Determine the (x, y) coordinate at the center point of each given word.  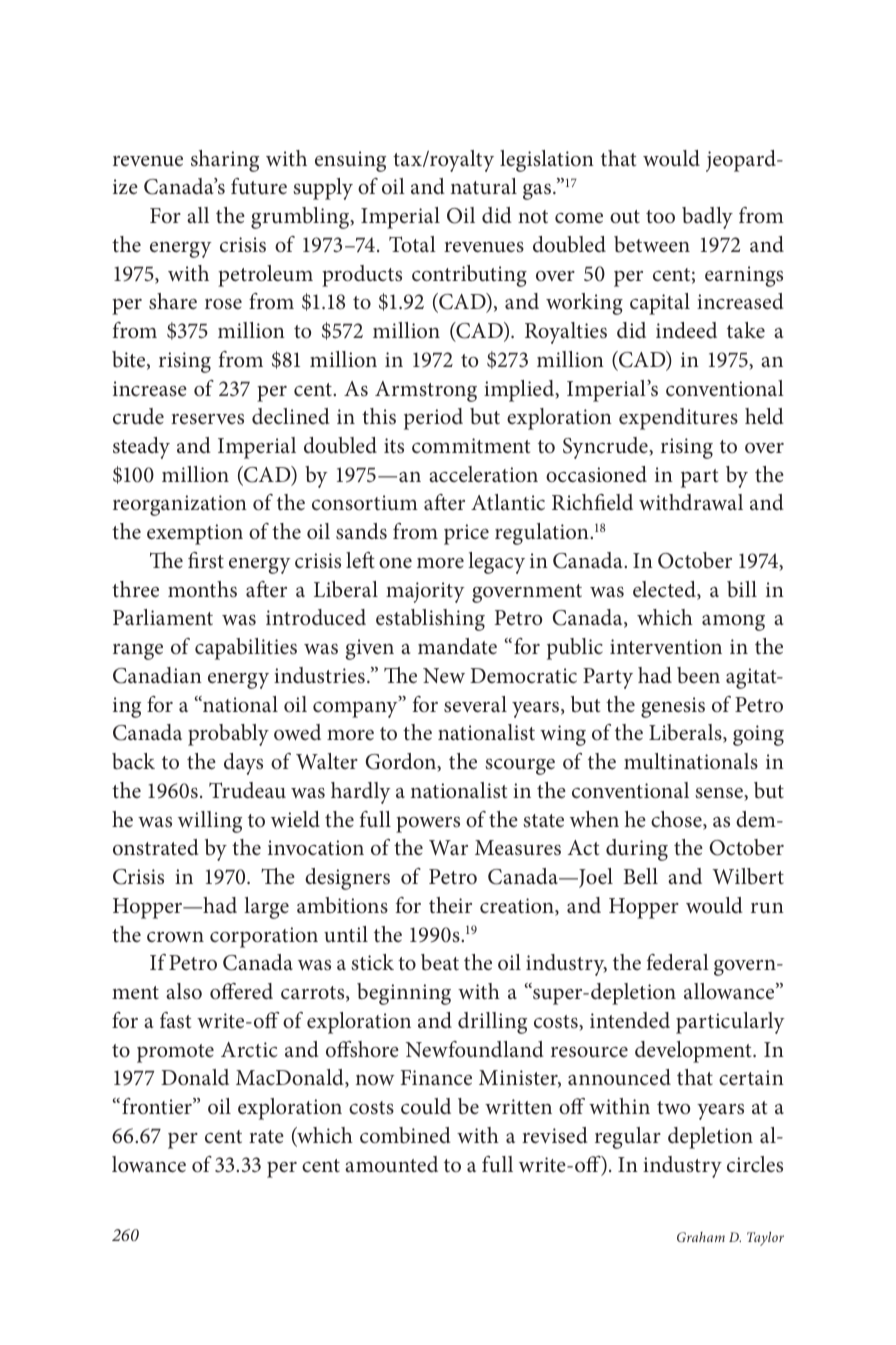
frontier (158, 1106)
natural (484, 186)
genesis (673, 707)
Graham (701, 1237)
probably (228, 735)
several (475, 704)
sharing (225, 161)
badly (707, 218)
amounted (391, 1164)
